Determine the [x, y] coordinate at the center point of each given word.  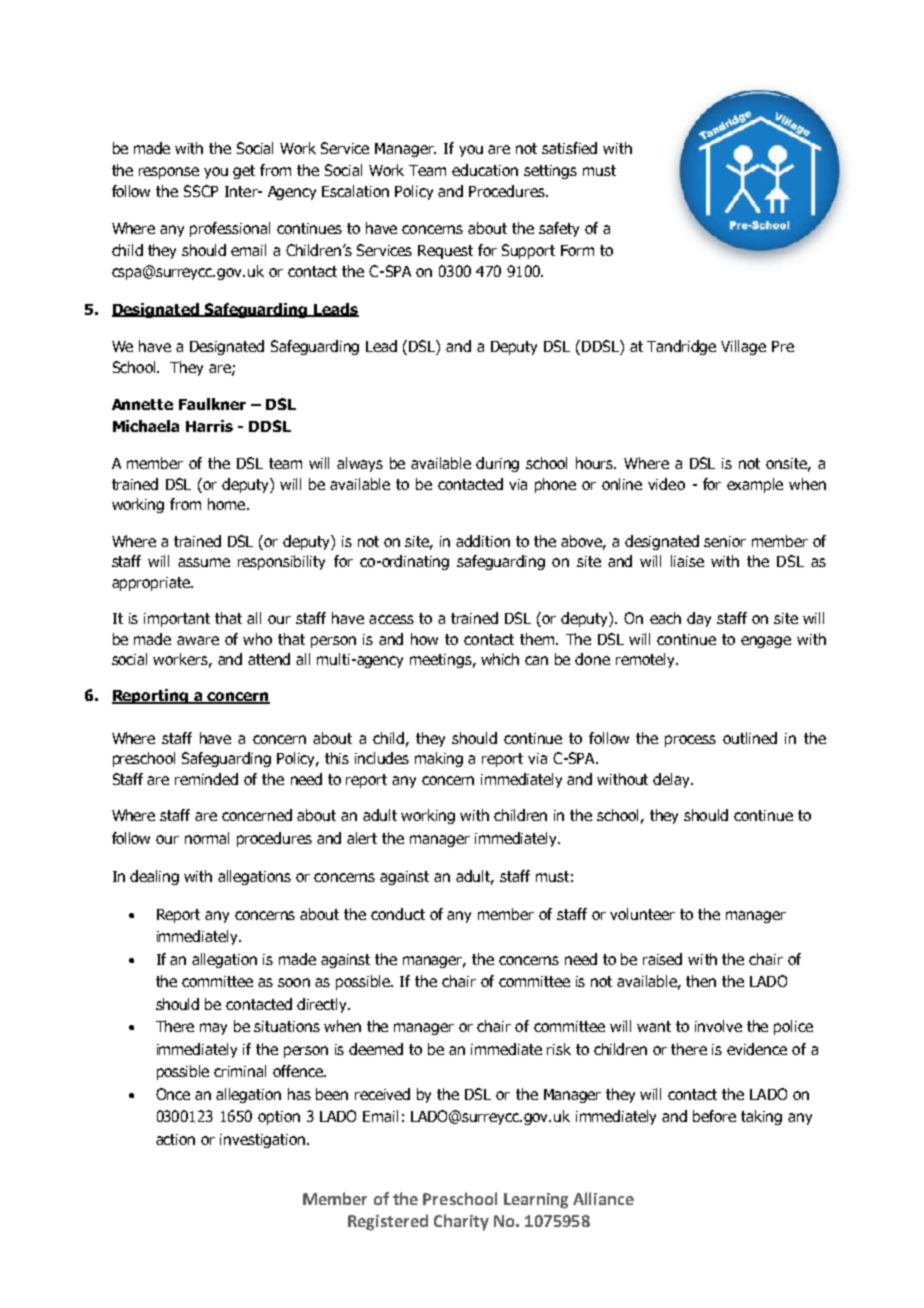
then [701, 981]
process [690, 741]
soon [294, 982]
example [755, 485]
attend [269, 659]
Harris [209, 426]
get [244, 172]
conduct [398, 914]
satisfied [569, 148]
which [500, 659]
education [485, 170]
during [497, 464]
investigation [264, 1141]
